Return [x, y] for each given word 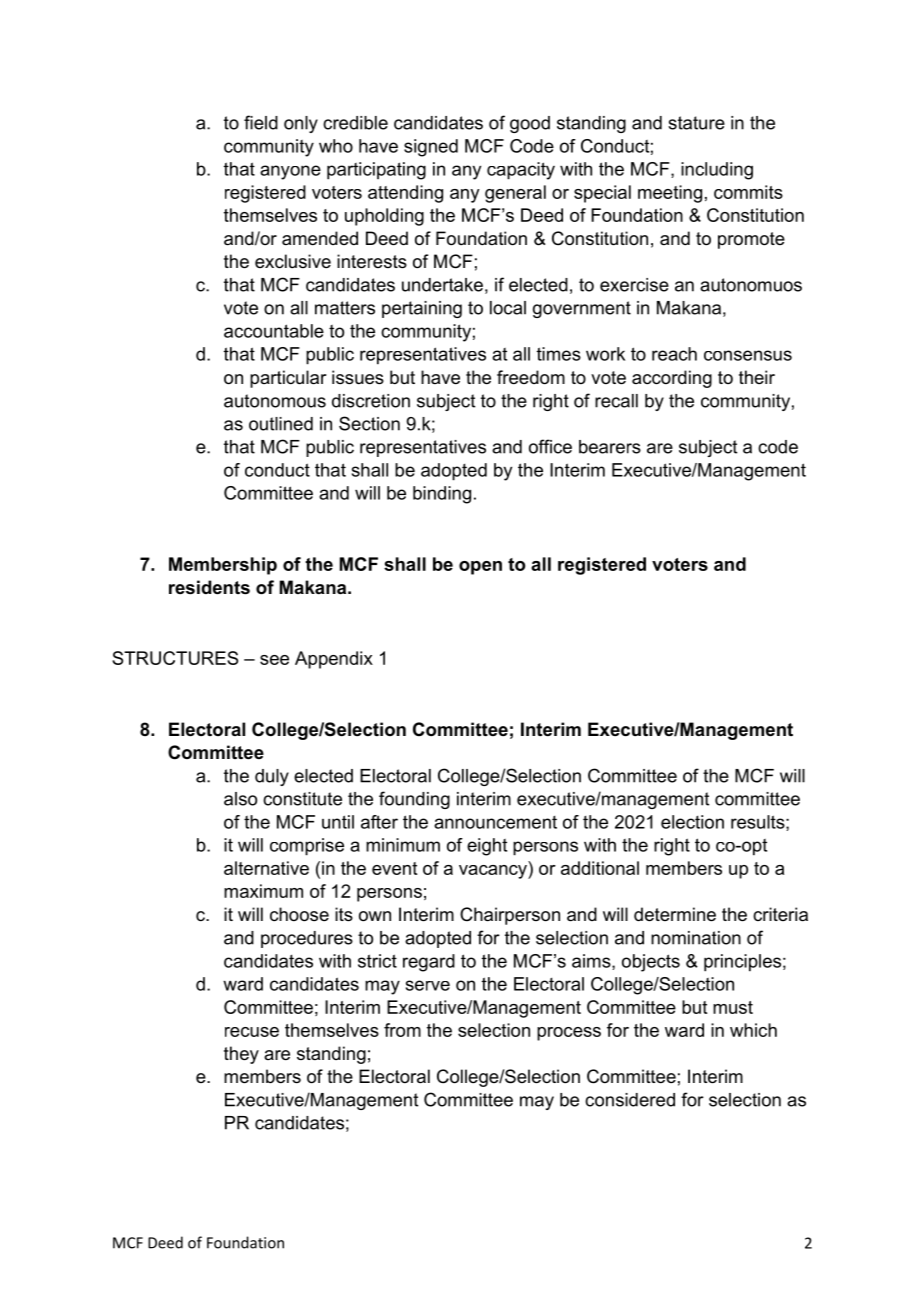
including [717, 171]
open [480, 568]
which [753, 1030]
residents [209, 587]
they [241, 1055]
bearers [610, 447]
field [261, 122]
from [402, 1030]
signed [431, 148]
